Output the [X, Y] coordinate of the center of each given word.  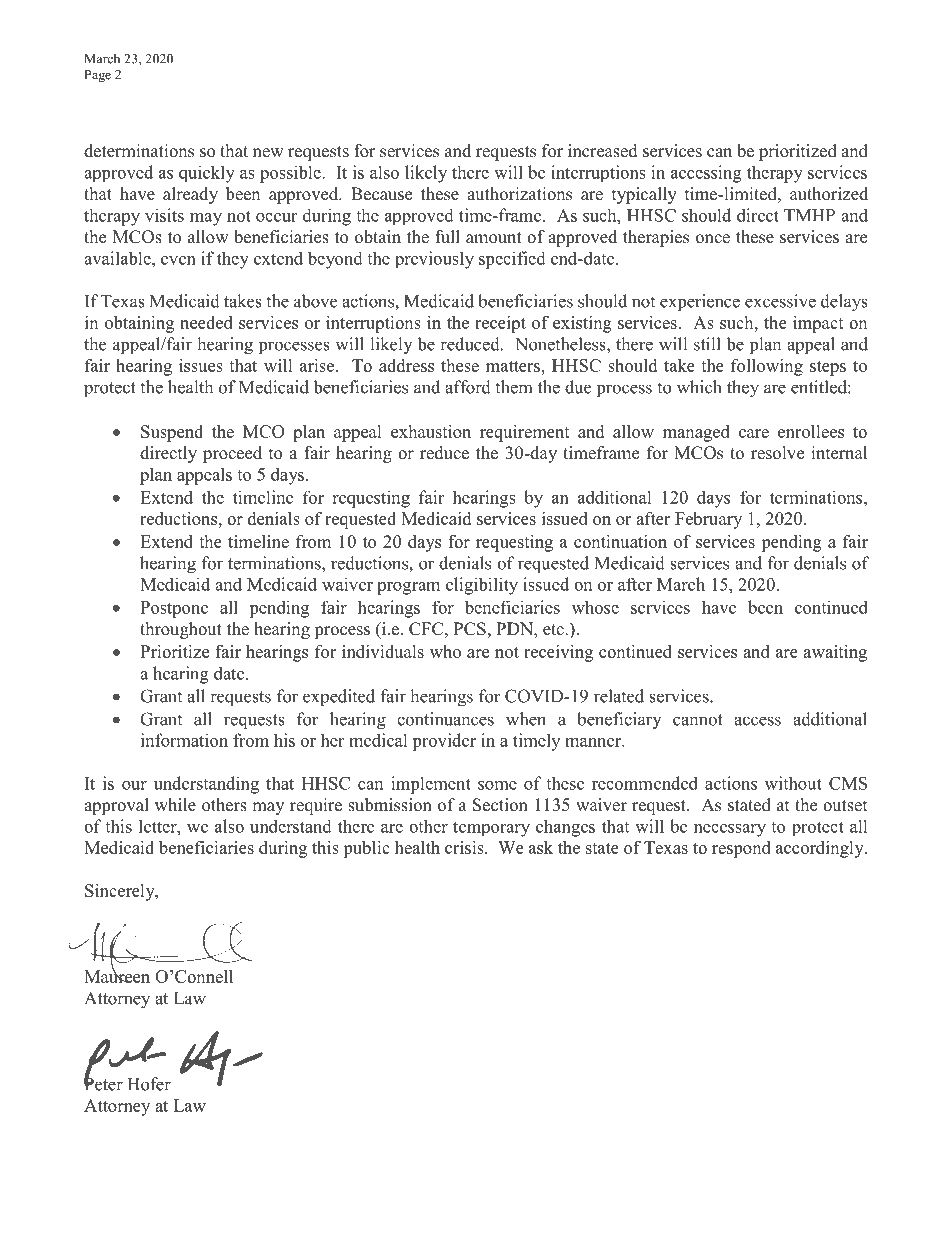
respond [741, 849]
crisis [465, 847]
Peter [103, 1083]
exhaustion [431, 431]
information [184, 740]
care [754, 433]
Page [97, 76]
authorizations [519, 194]
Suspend [172, 433]
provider [444, 742]
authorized [829, 194]
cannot [698, 720]
